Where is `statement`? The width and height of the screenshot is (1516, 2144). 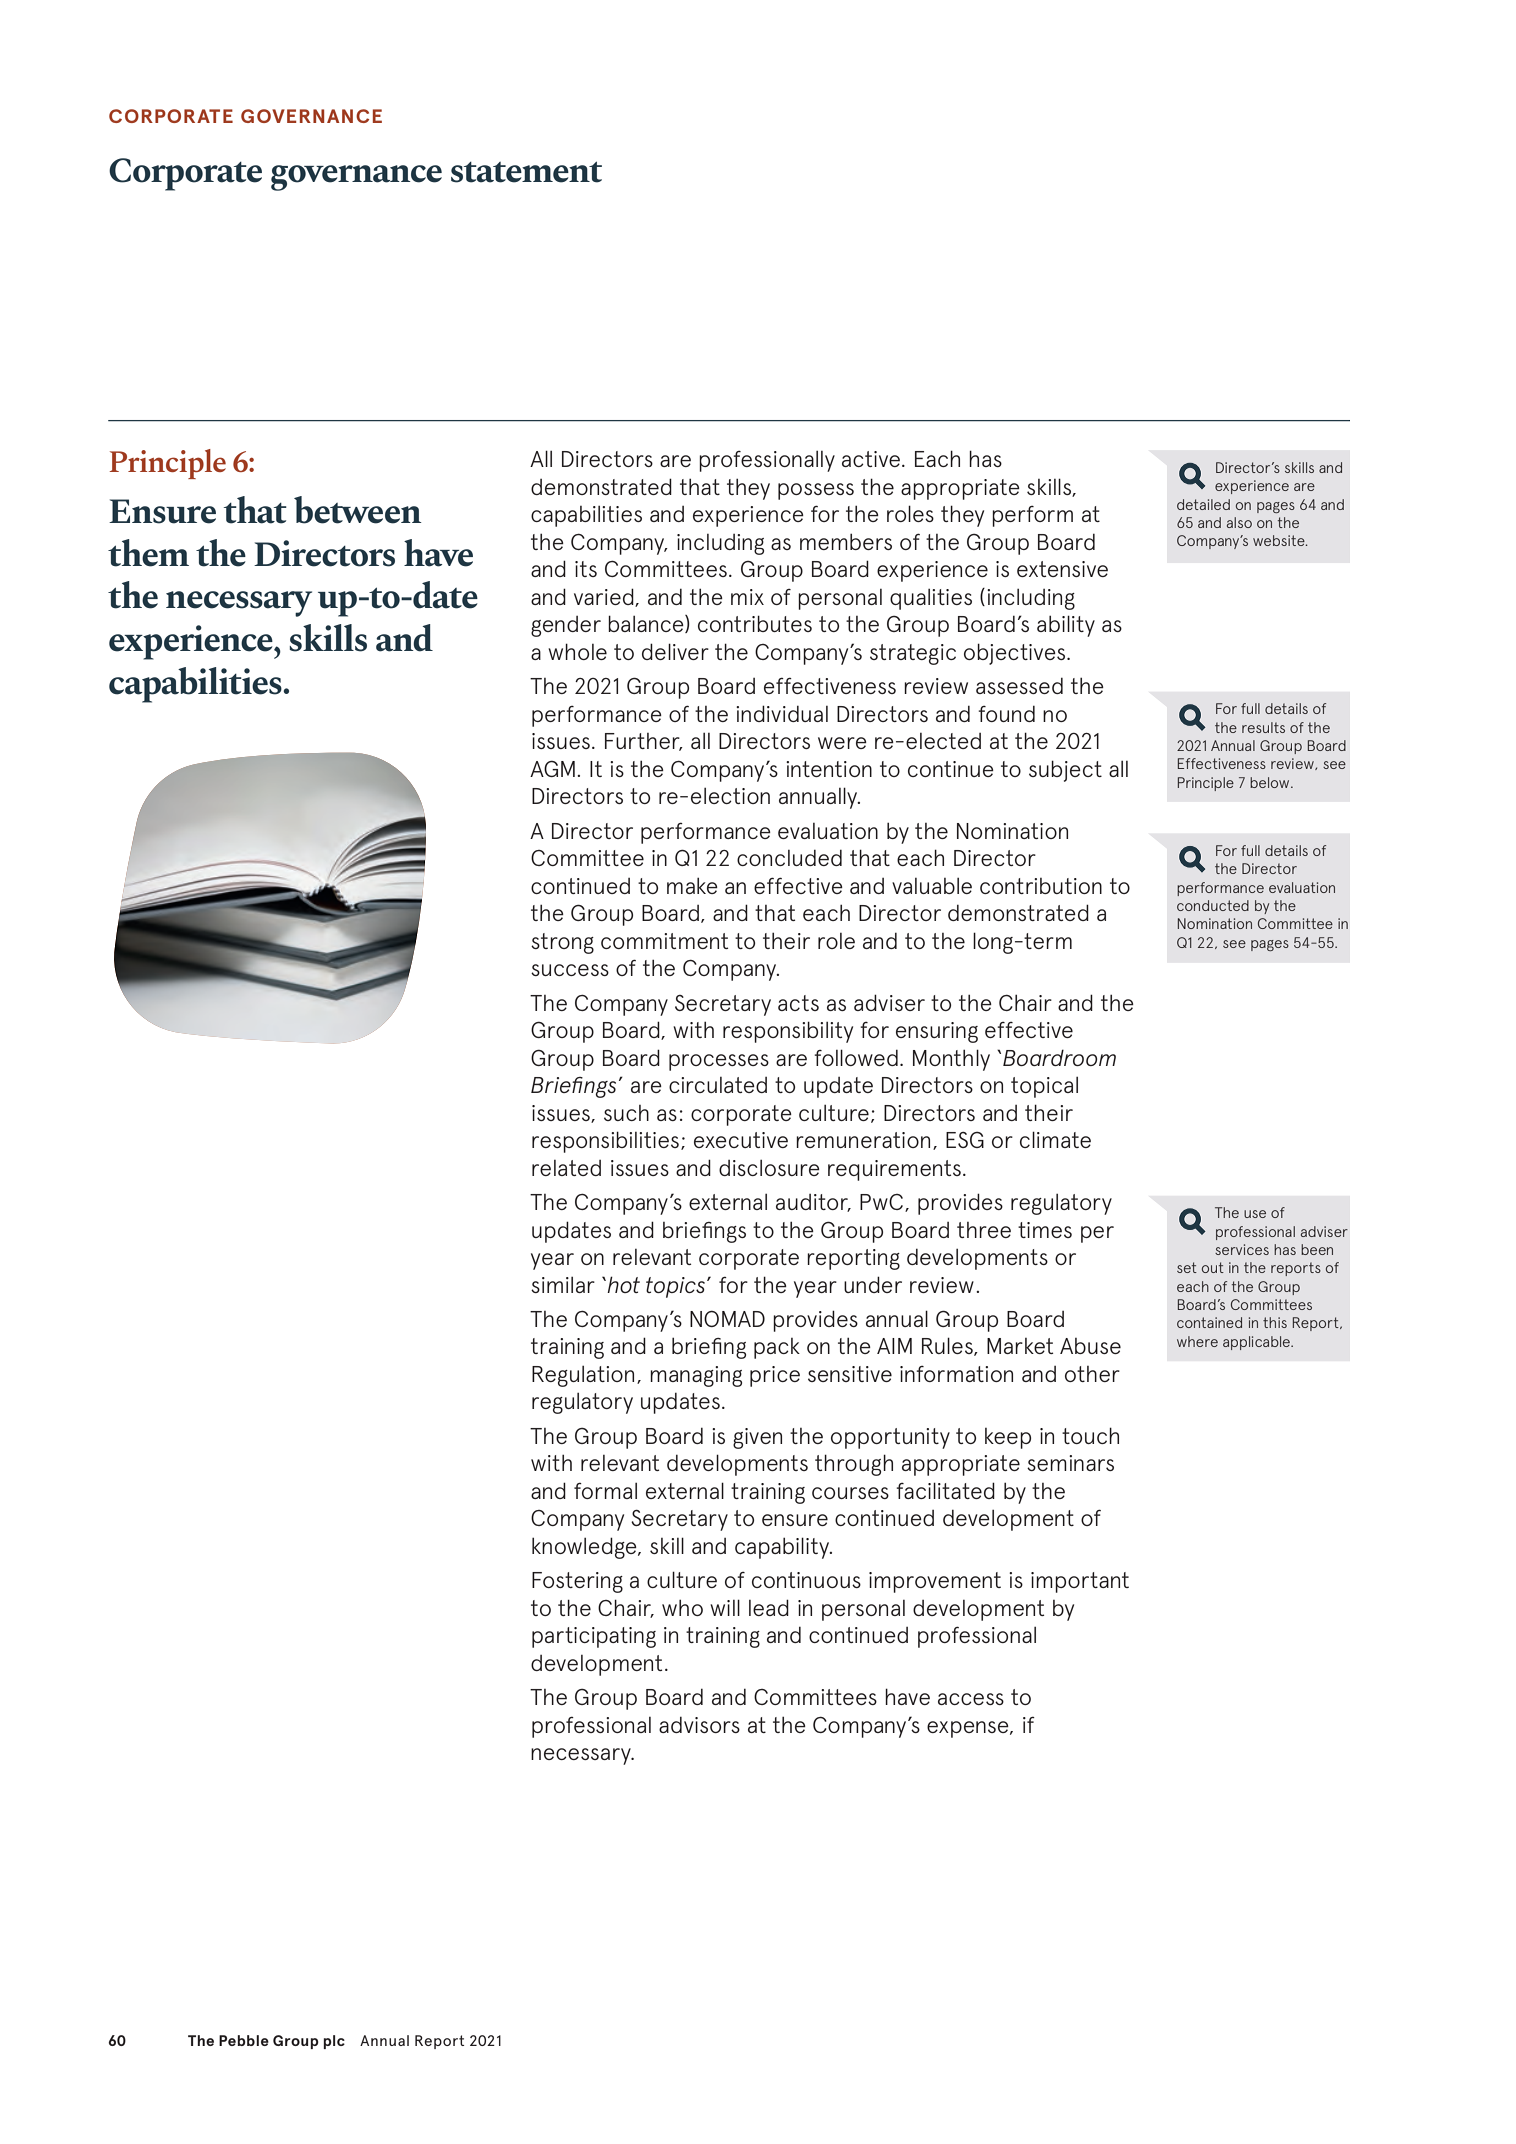
statement is located at coordinates (526, 172).
